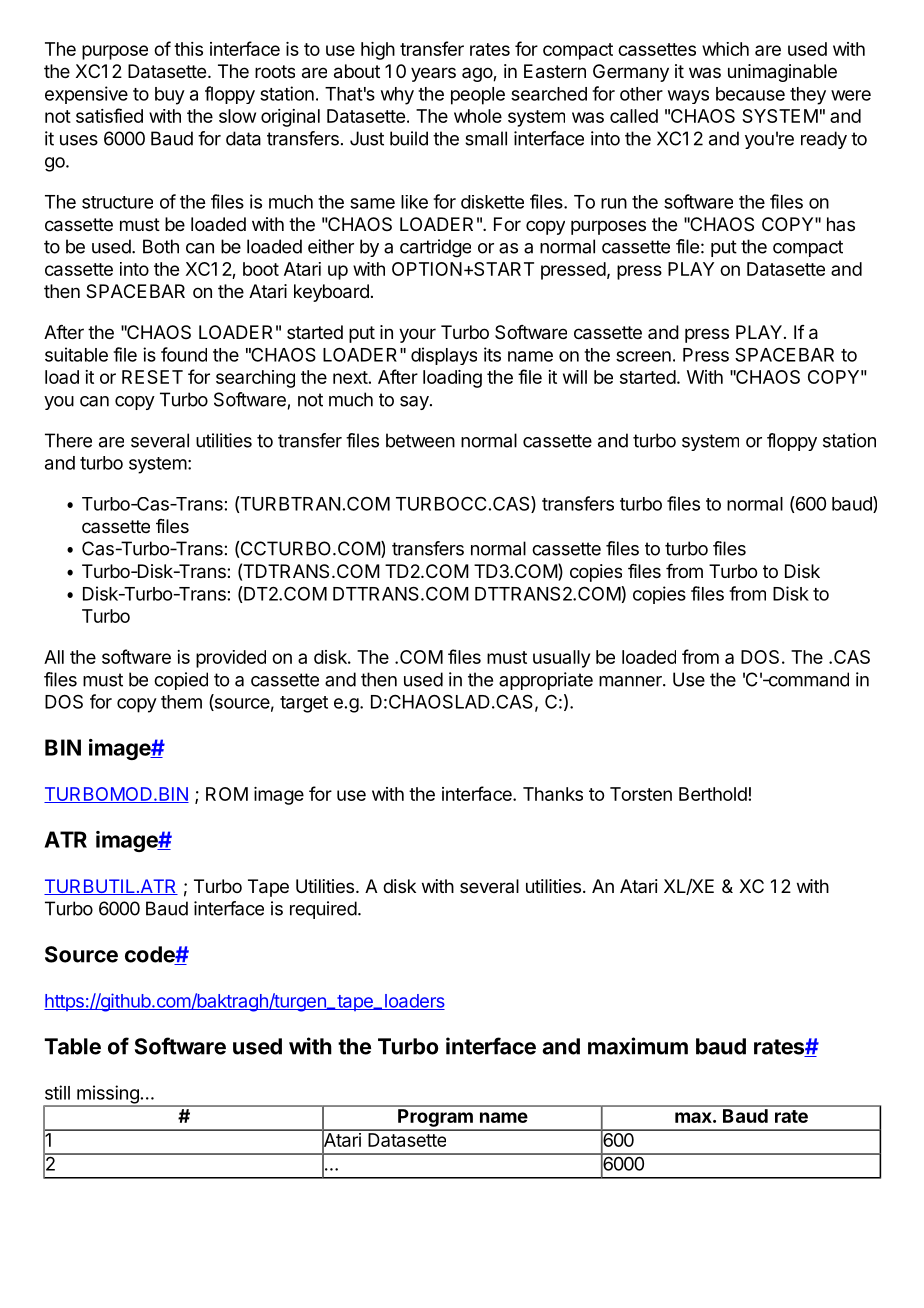 This document has height=1308, width=924. What do you see at coordinates (546, 681) in the document?
I see `appropriate` at bounding box center [546, 681].
